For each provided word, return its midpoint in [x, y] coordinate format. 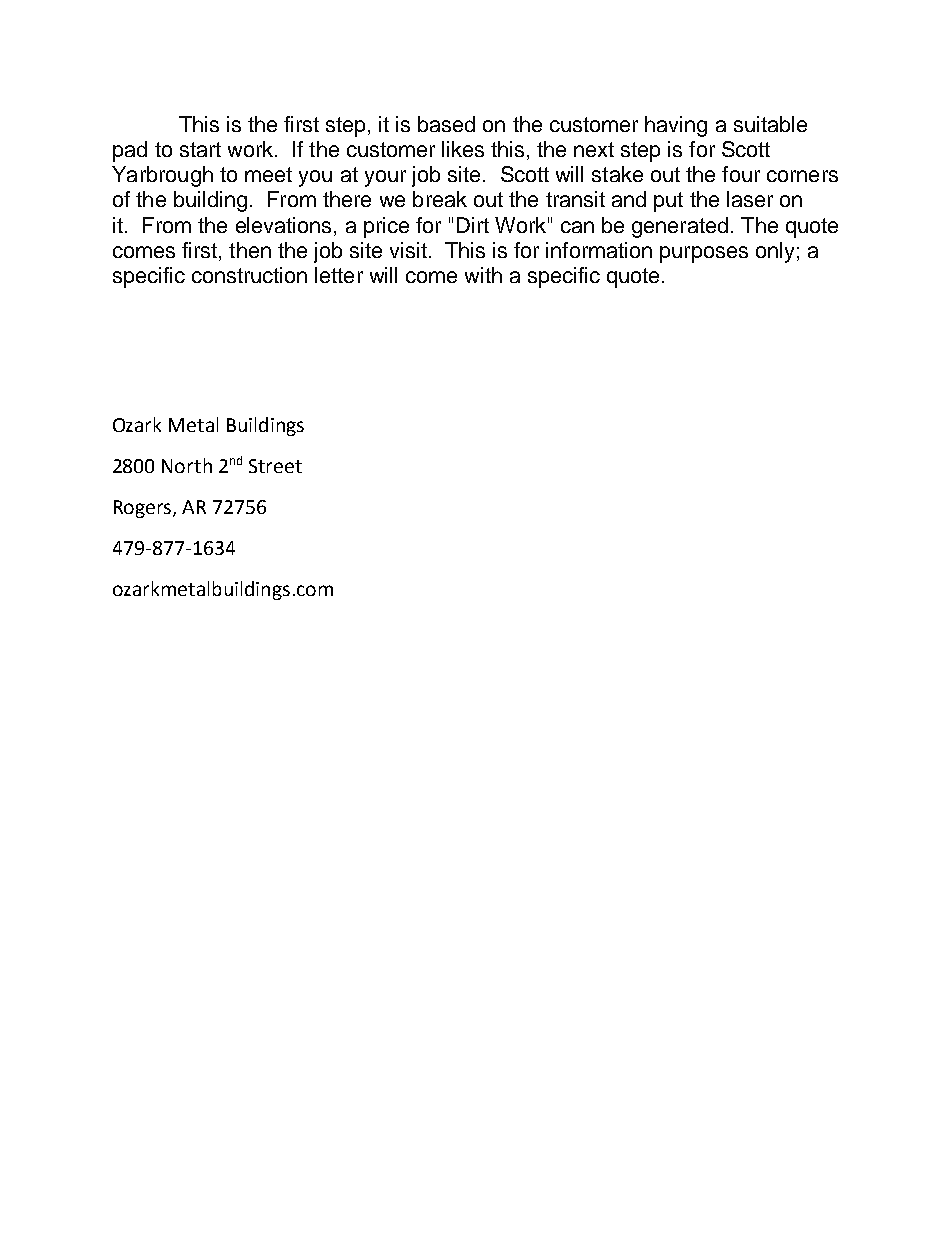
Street [275, 466]
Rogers [144, 509]
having [676, 126]
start [200, 149]
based [446, 124]
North [187, 465]
